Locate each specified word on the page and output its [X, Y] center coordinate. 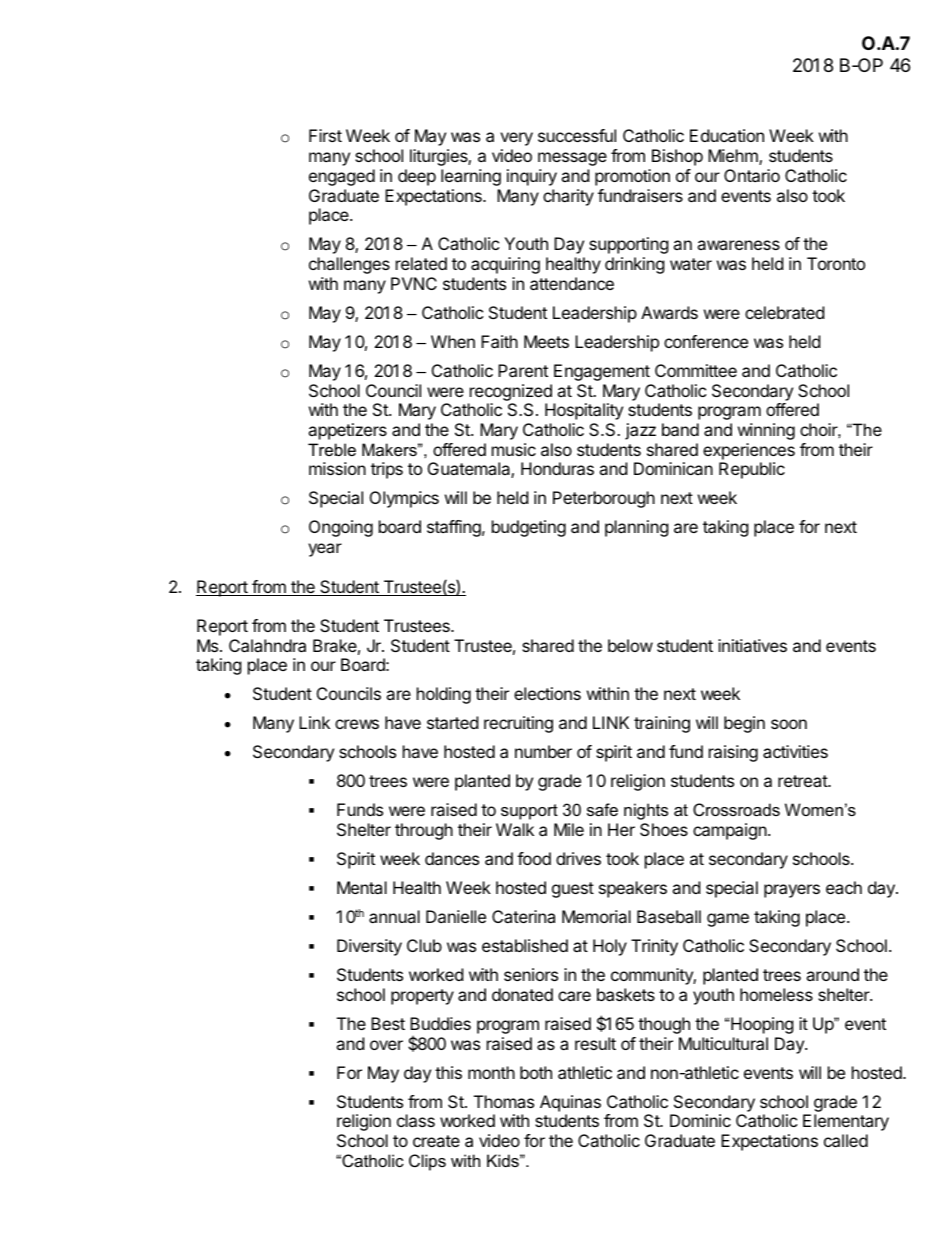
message [572, 159]
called [846, 1140]
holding [444, 695]
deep [417, 177]
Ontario [752, 175]
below [630, 645]
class [416, 1120]
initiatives [752, 645]
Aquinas [570, 1103]
